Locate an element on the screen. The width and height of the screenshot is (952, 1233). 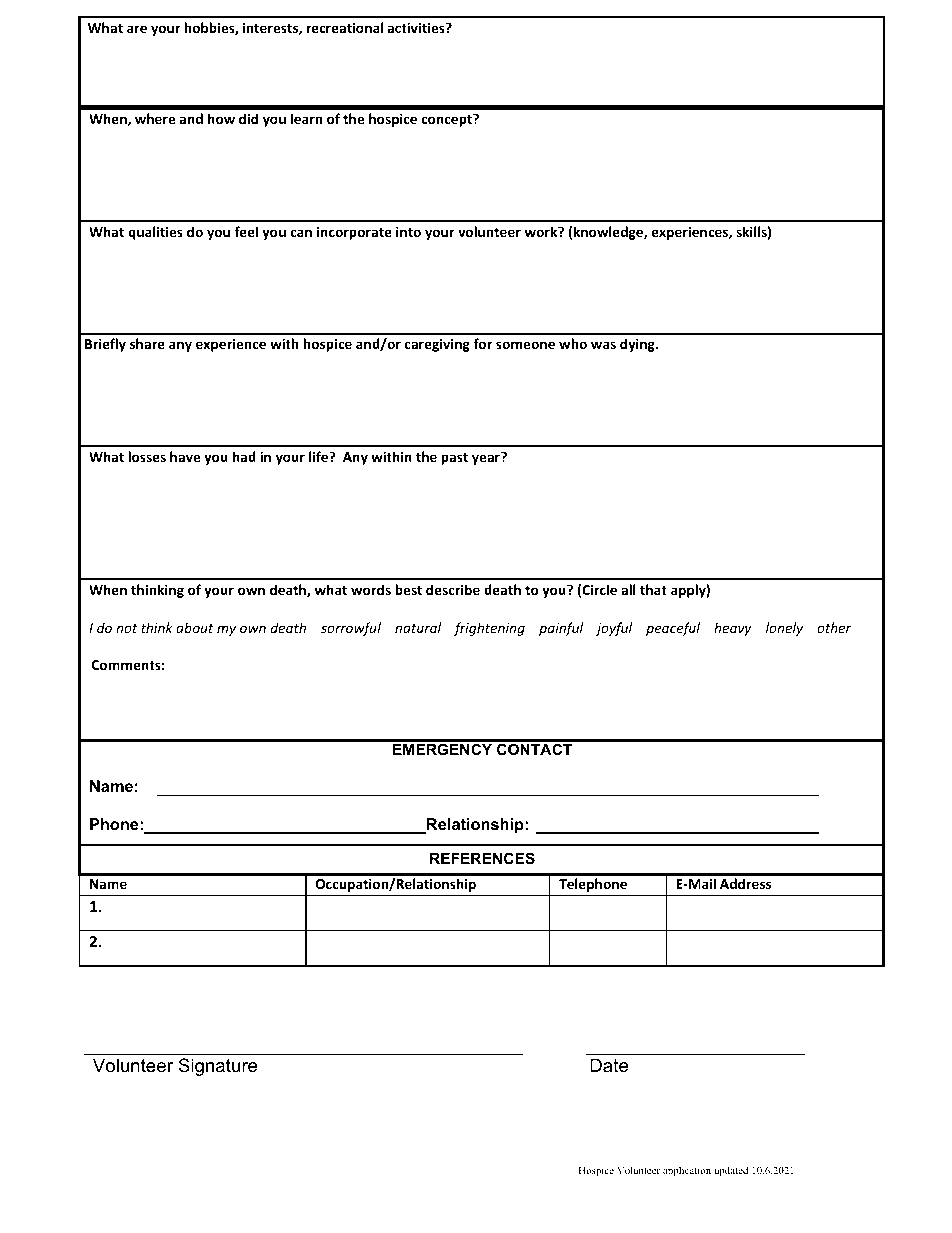
how is located at coordinates (221, 118).
